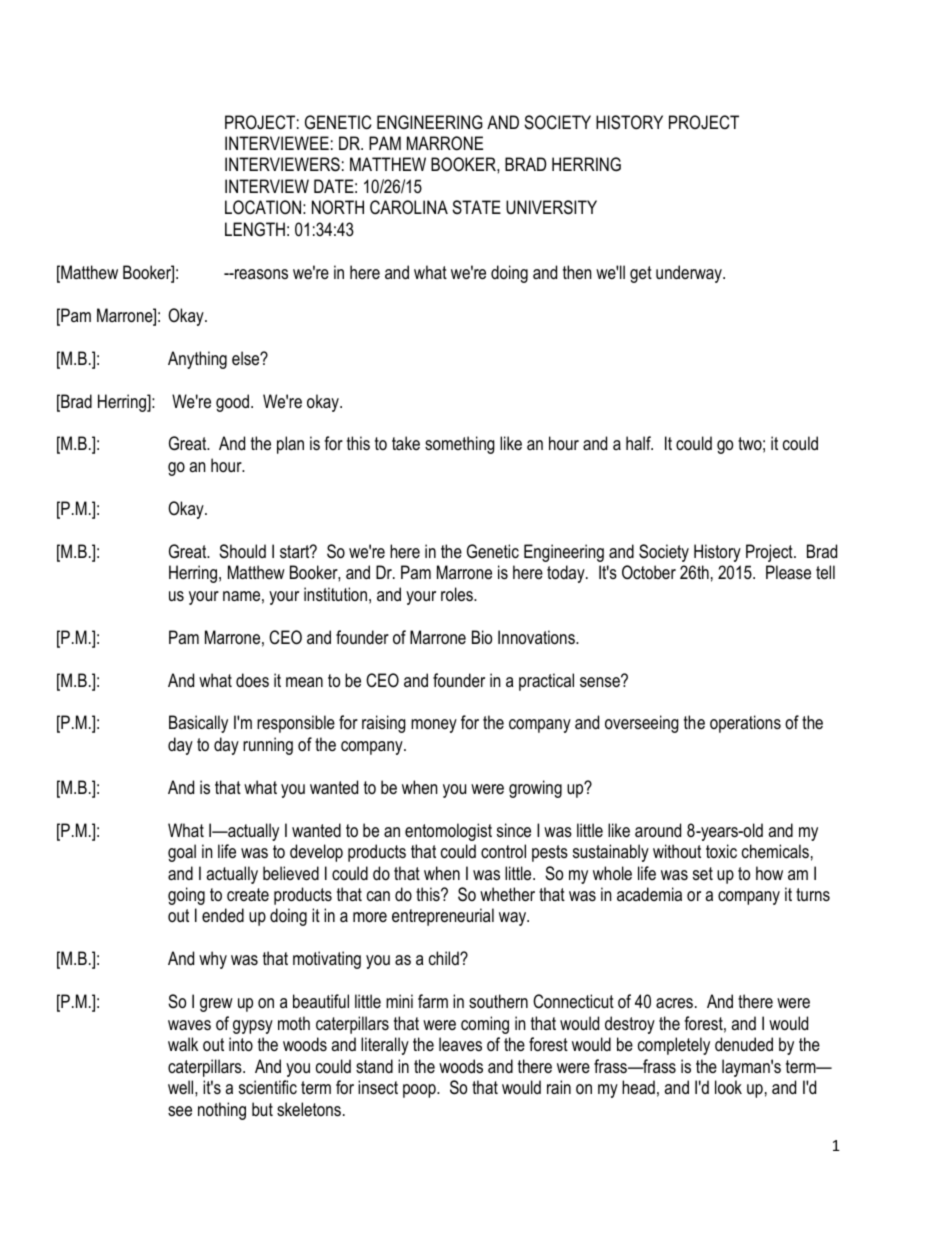 Image resolution: width=952 pixels, height=1233 pixels. Describe the element at coordinates (690, 274) in the screenshot. I see `underway` at that location.
